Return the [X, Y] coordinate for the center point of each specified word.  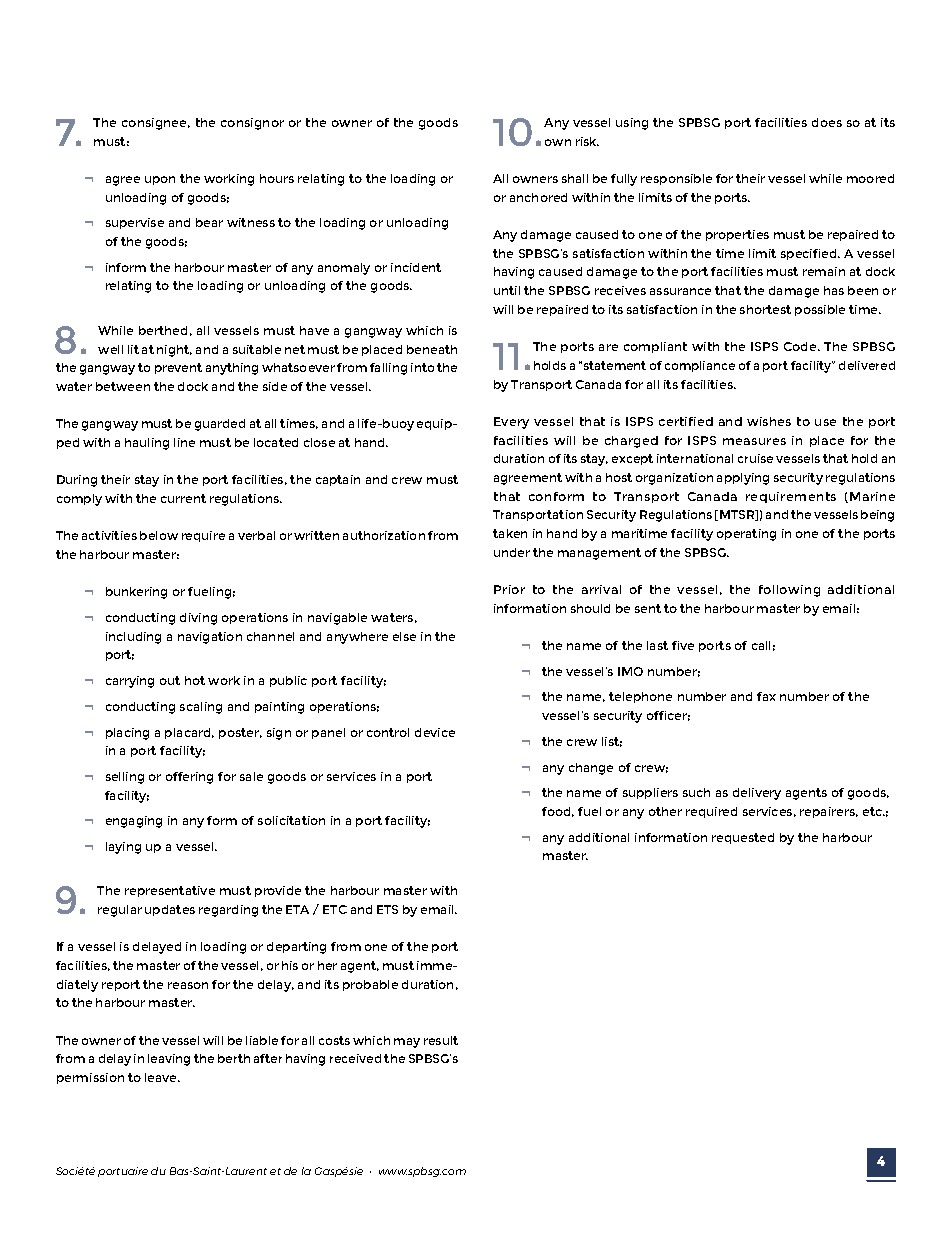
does [827, 122]
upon [160, 180]
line [184, 442]
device [435, 732]
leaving [169, 1060]
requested [743, 838]
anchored [538, 197]
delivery [757, 794]
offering [189, 778]
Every [511, 423]
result [441, 1040]
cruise [755, 458]
